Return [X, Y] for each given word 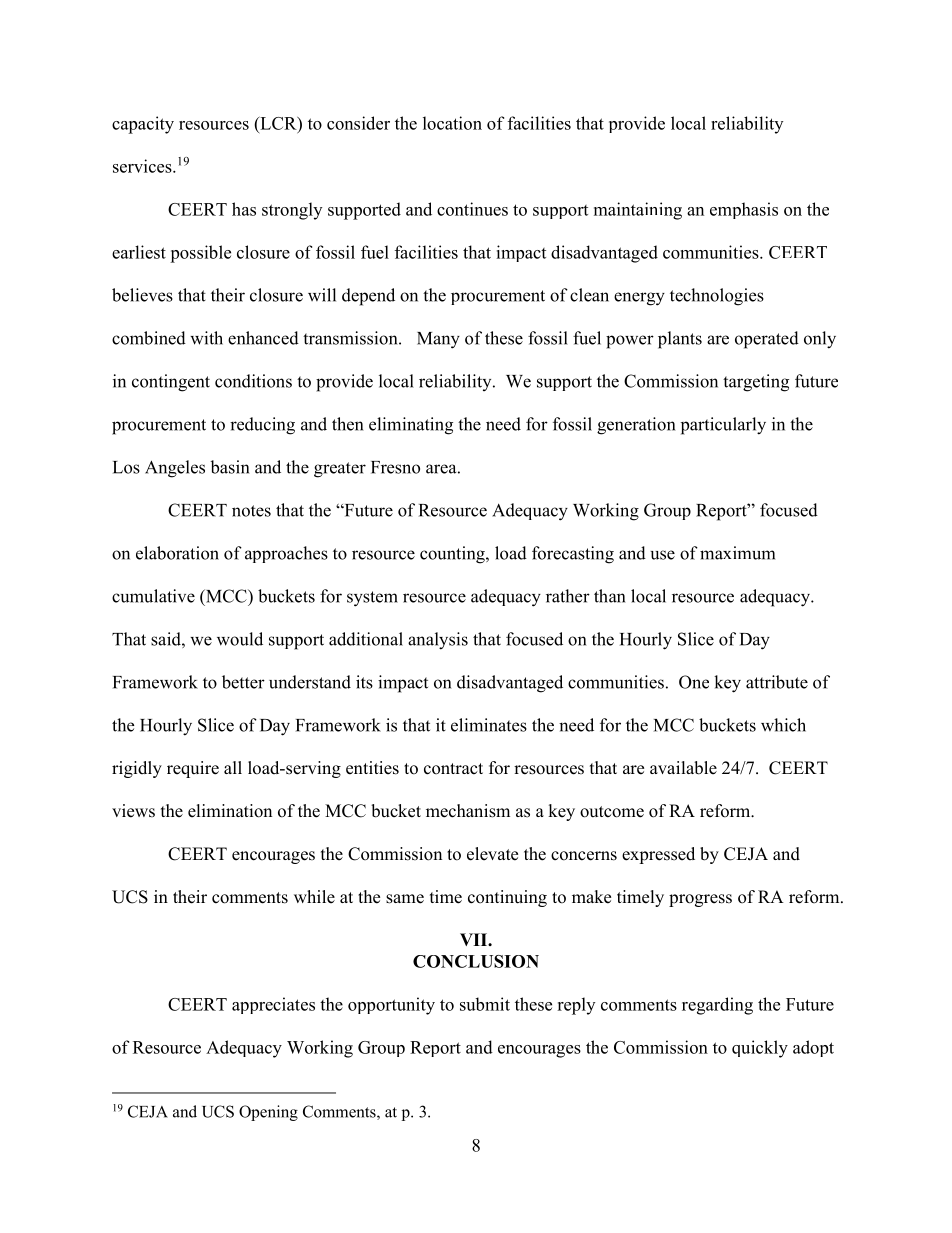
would [240, 639]
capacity [143, 125]
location [452, 123]
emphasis [744, 210]
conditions [253, 381]
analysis [438, 641]
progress [700, 900]
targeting [756, 383]
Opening [268, 1113]
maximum [737, 553]
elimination [230, 811]
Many [438, 340]
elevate [492, 854]
